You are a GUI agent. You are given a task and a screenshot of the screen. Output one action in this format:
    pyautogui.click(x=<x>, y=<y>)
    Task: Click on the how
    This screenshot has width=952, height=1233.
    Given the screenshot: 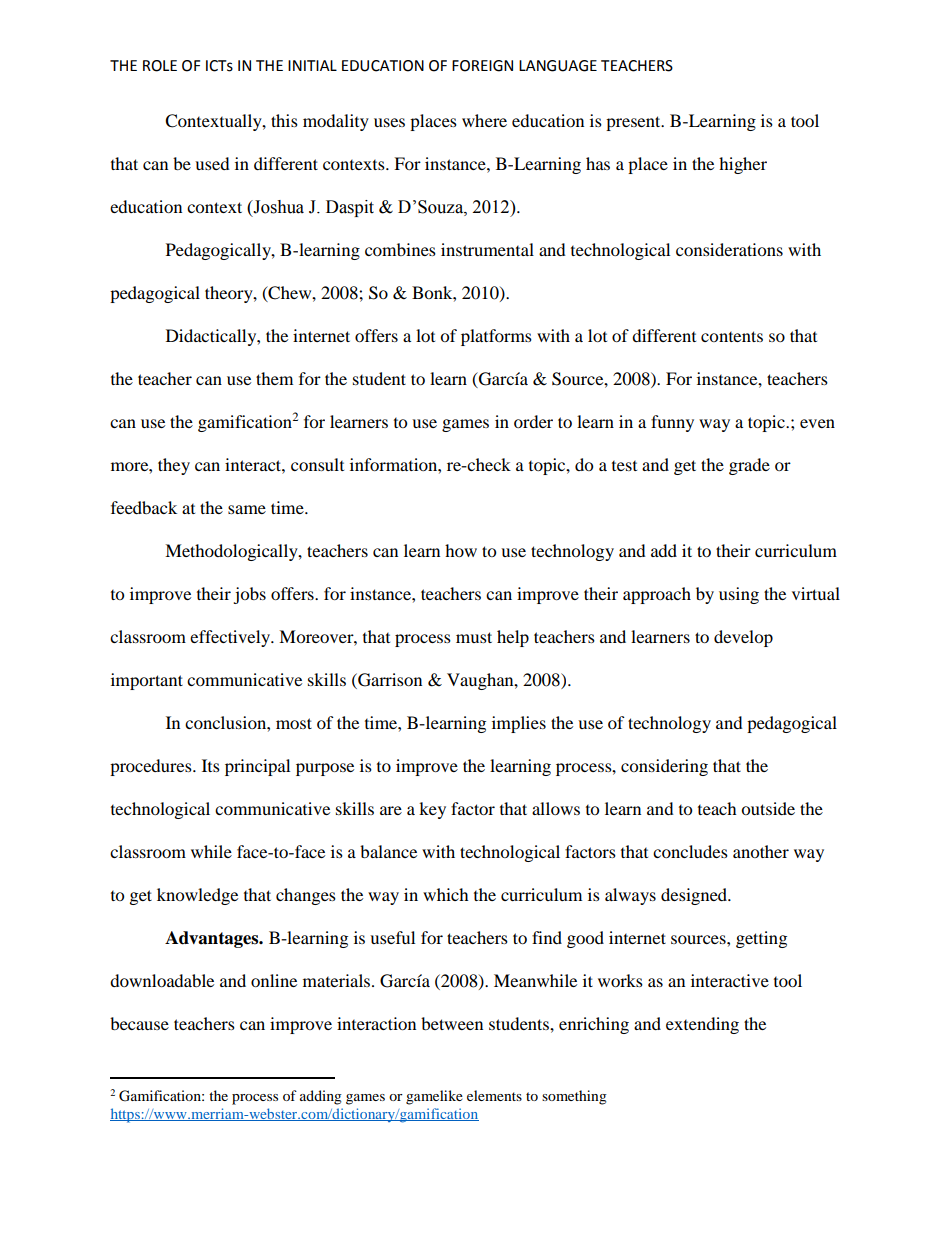 What is the action you would take?
    pyautogui.click(x=461, y=550)
